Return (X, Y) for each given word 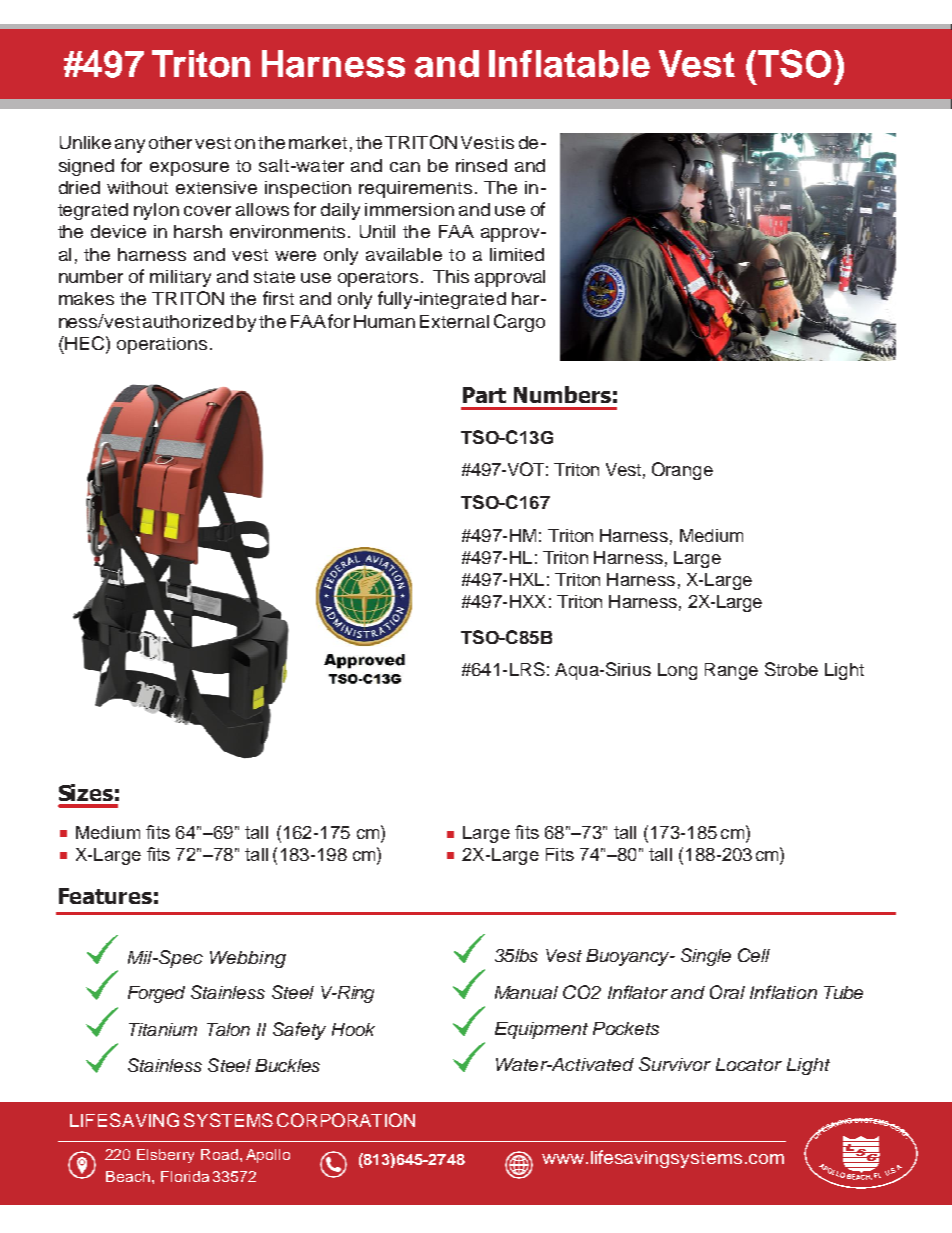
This (451, 276)
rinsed (481, 165)
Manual (526, 992)
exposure (189, 169)
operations (162, 345)
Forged (156, 994)
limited (517, 254)
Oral (727, 992)
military (180, 278)
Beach (128, 1176)
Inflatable (569, 64)
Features (105, 896)
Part (484, 395)
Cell (754, 955)
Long (677, 671)
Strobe (791, 669)
